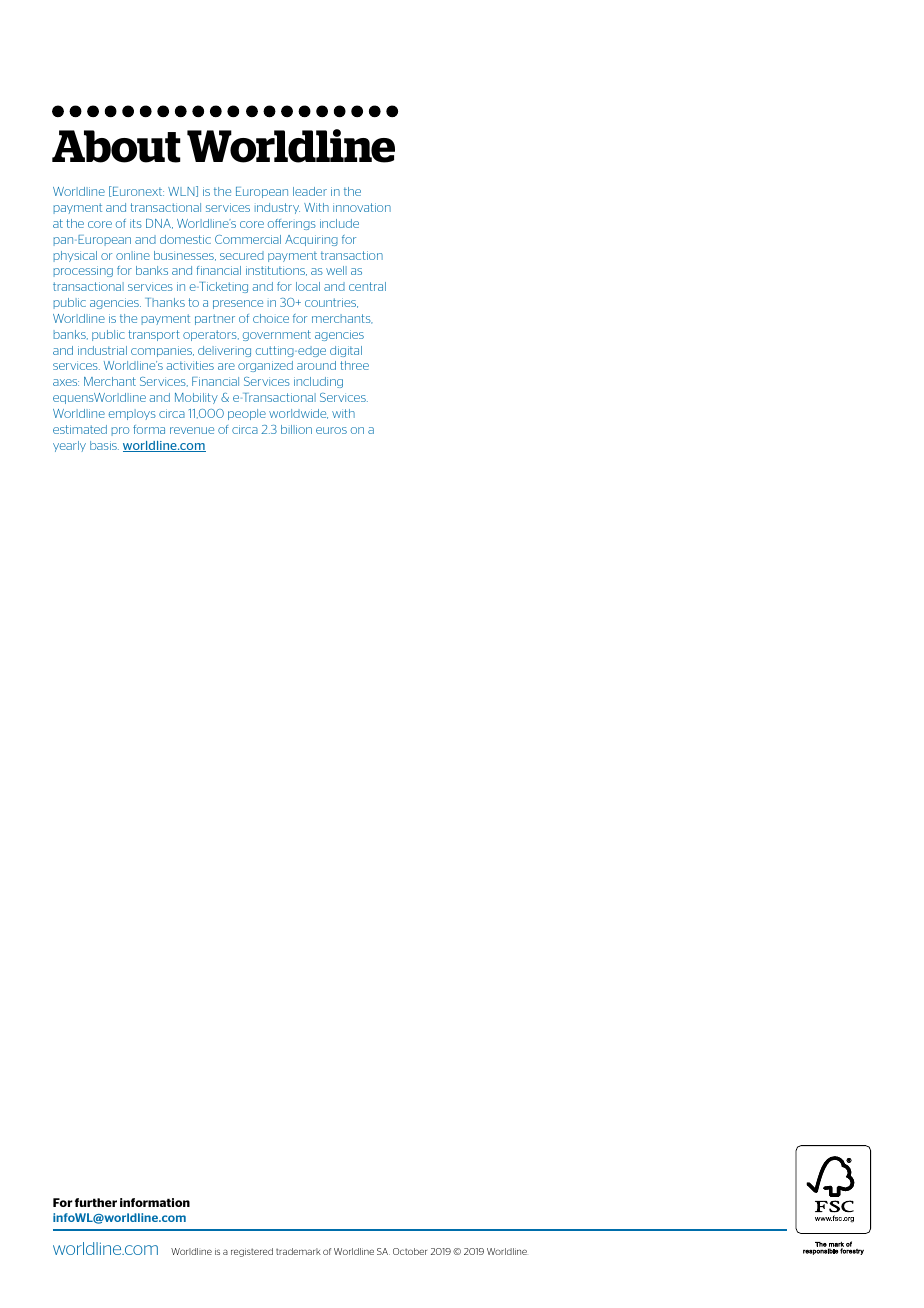  I want to click on trademark, so click(298, 1251).
